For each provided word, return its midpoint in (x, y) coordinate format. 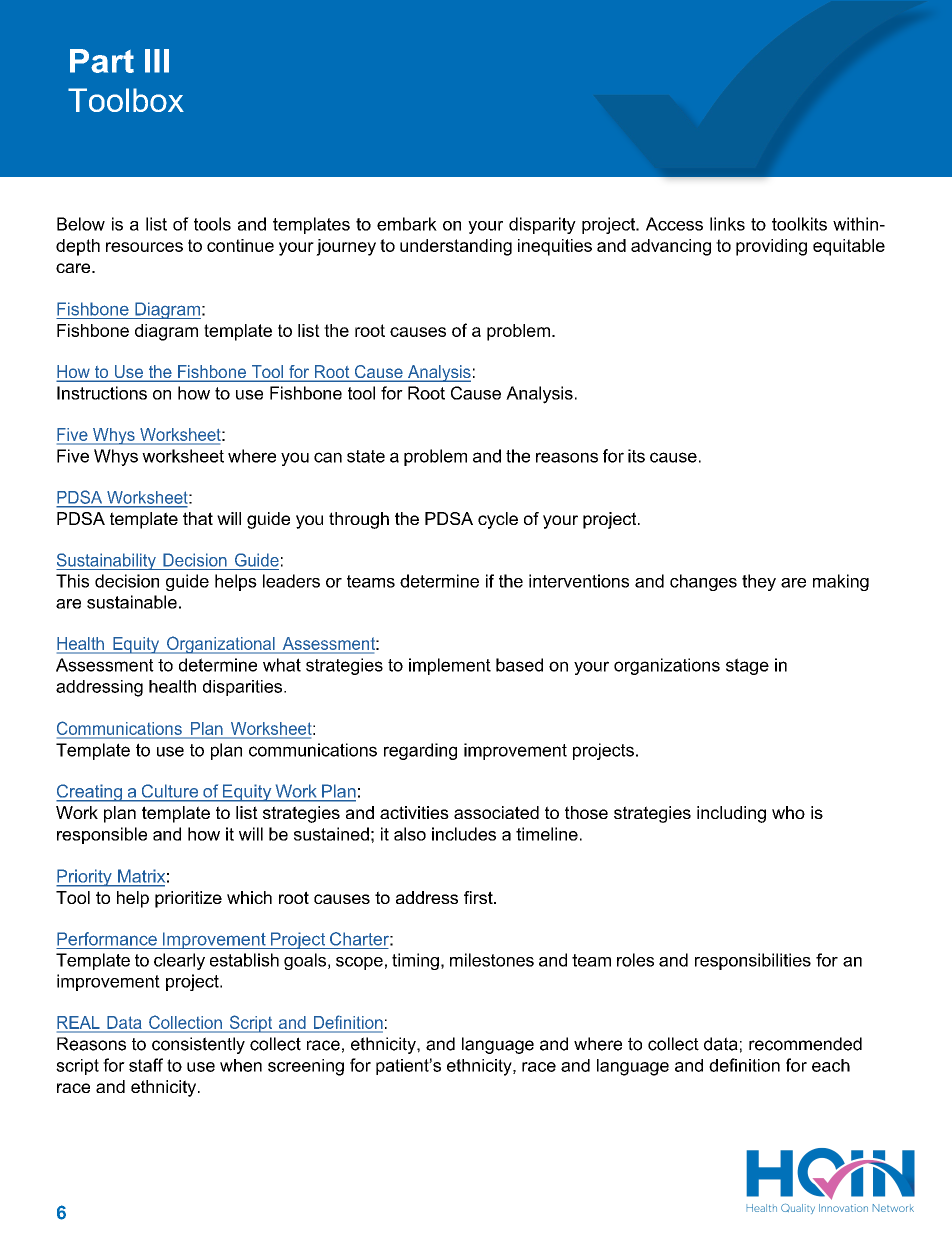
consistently (198, 1045)
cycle (498, 520)
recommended (805, 1044)
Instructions (102, 393)
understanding (456, 247)
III (157, 61)
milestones (492, 960)
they (759, 582)
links (727, 224)
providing (771, 247)
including (731, 814)
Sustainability (107, 561)
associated (496, 812)
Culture (170, 791)
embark (407, 224)
